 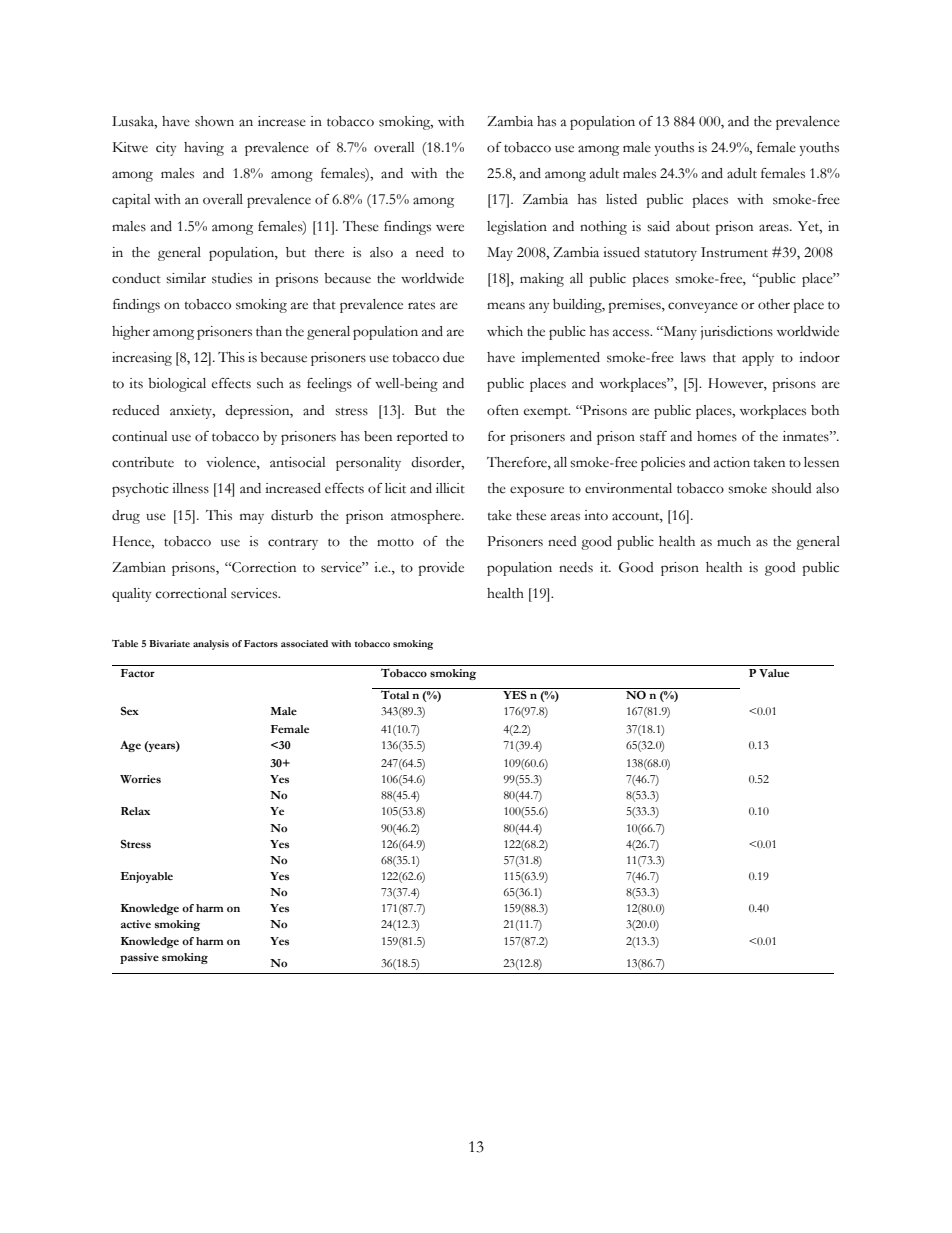 I want to click on were, so click(x=450, y=228).
